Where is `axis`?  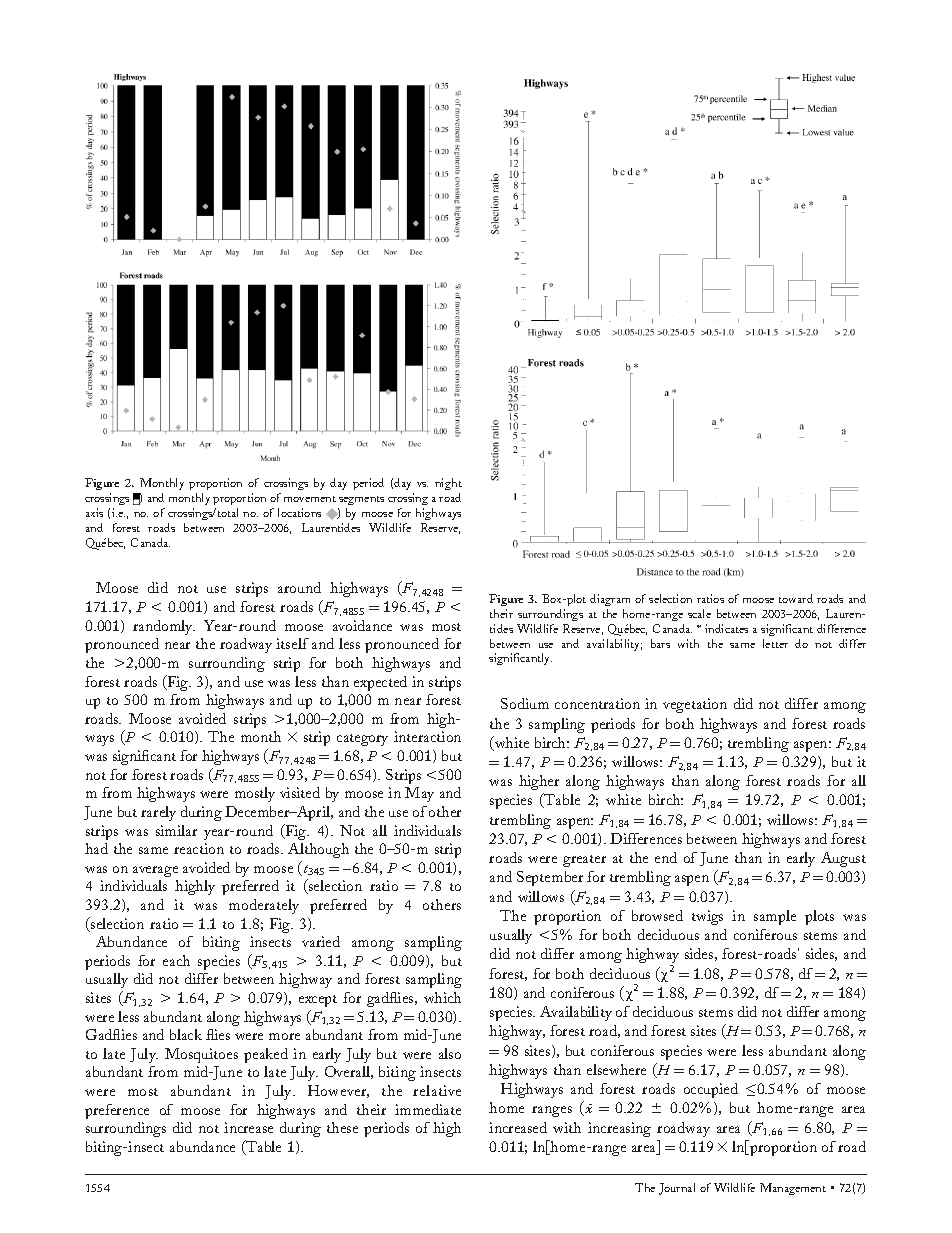
axis is located at coordinates (94, 512).
